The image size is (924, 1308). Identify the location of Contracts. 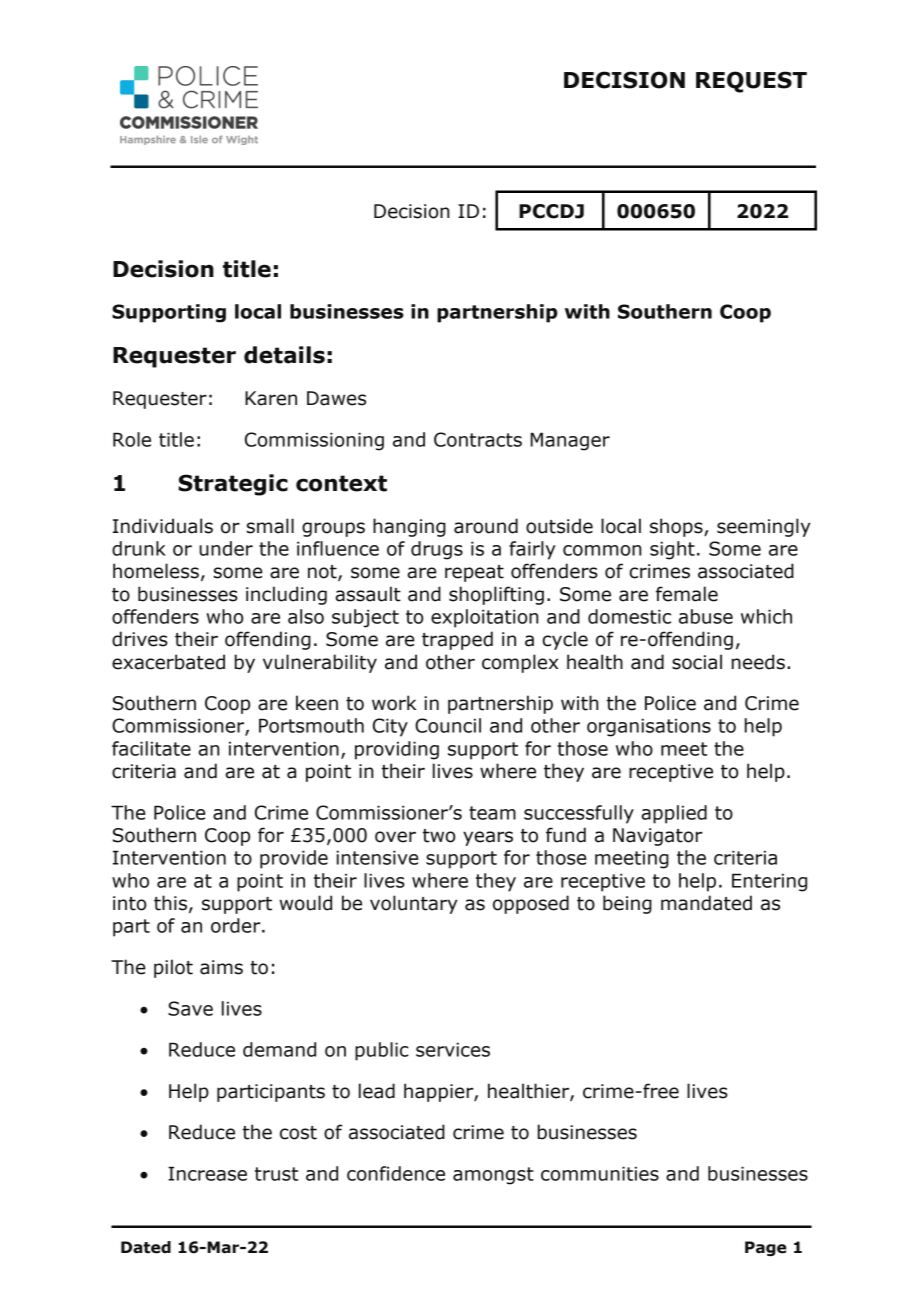
(478, 439).
